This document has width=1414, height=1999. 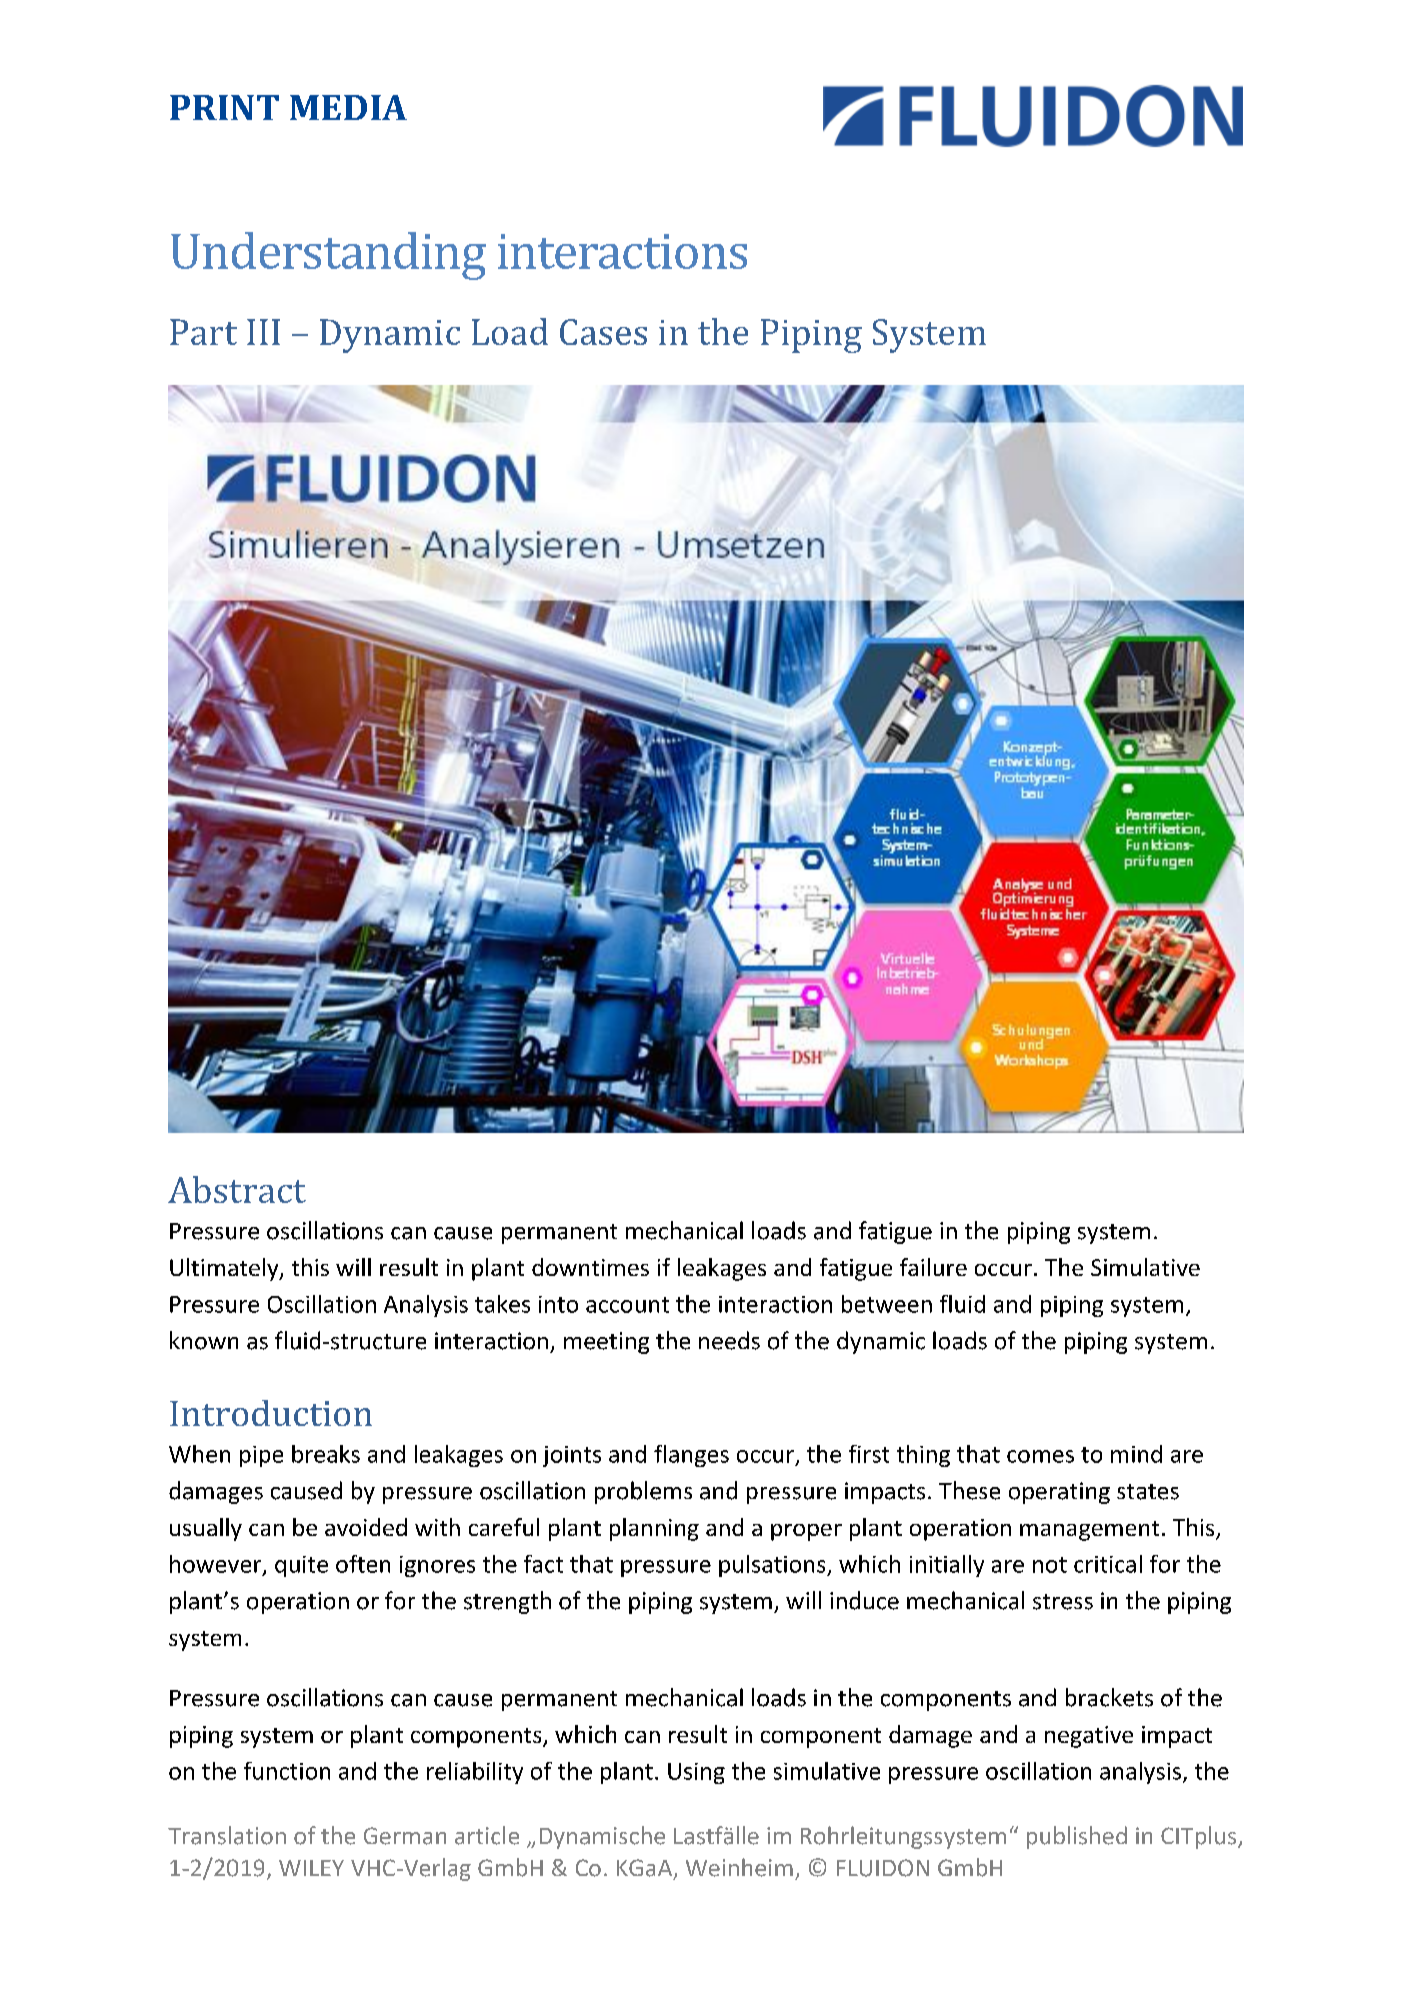 What do you see at coordinates (271, 1413) in the document?
I see `Introduction` at bounding box center [271, 1413].
